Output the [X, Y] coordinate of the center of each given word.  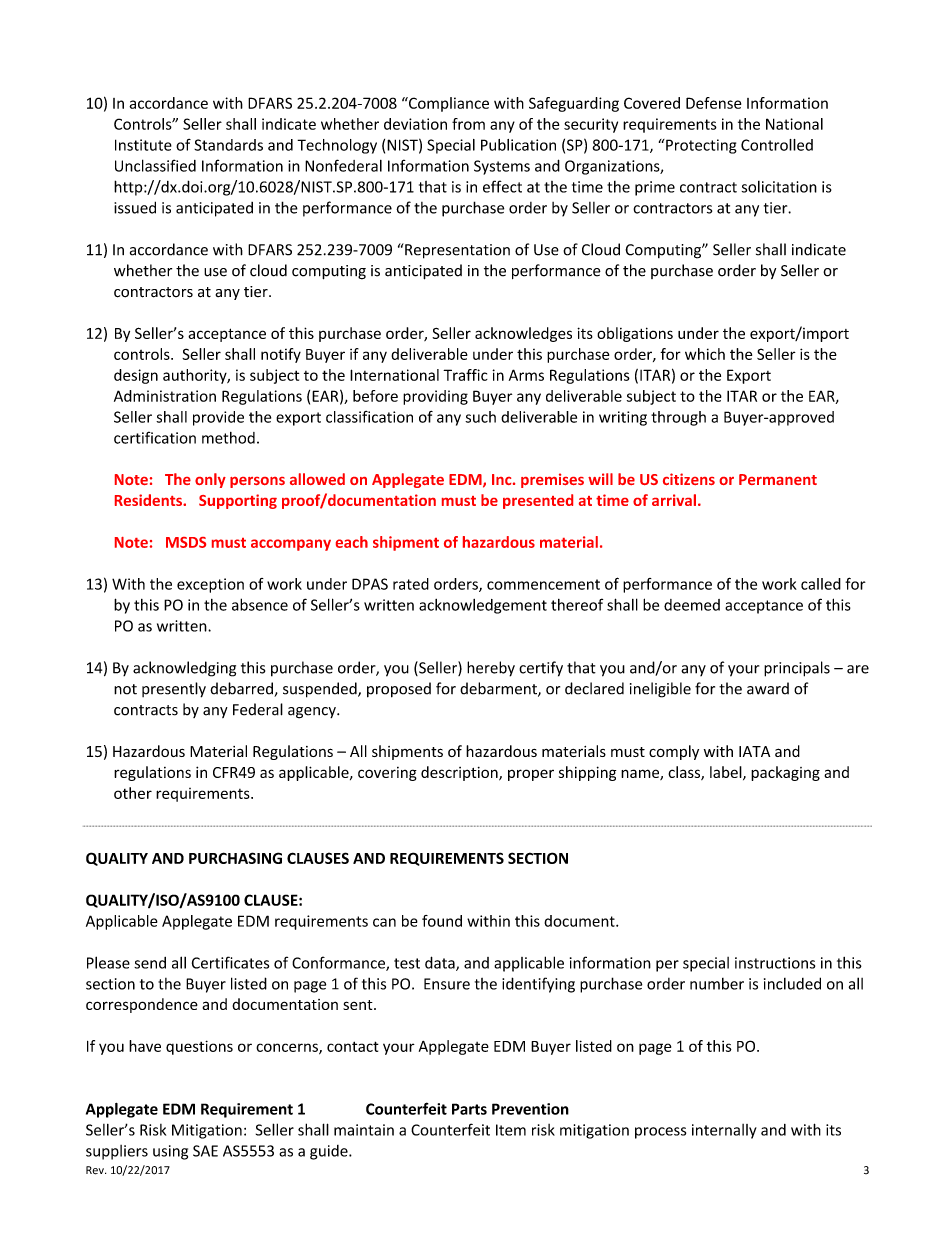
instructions [775, 963]
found [442, 921]
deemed [692, 605]
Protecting [700, 146]
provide [218, 418]
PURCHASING [235, 858]
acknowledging [184, 669]
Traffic [465, 375]
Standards [228, 145]
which [705, 354]
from [468, 124]
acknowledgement [483, 606]
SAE [205, 1151]
